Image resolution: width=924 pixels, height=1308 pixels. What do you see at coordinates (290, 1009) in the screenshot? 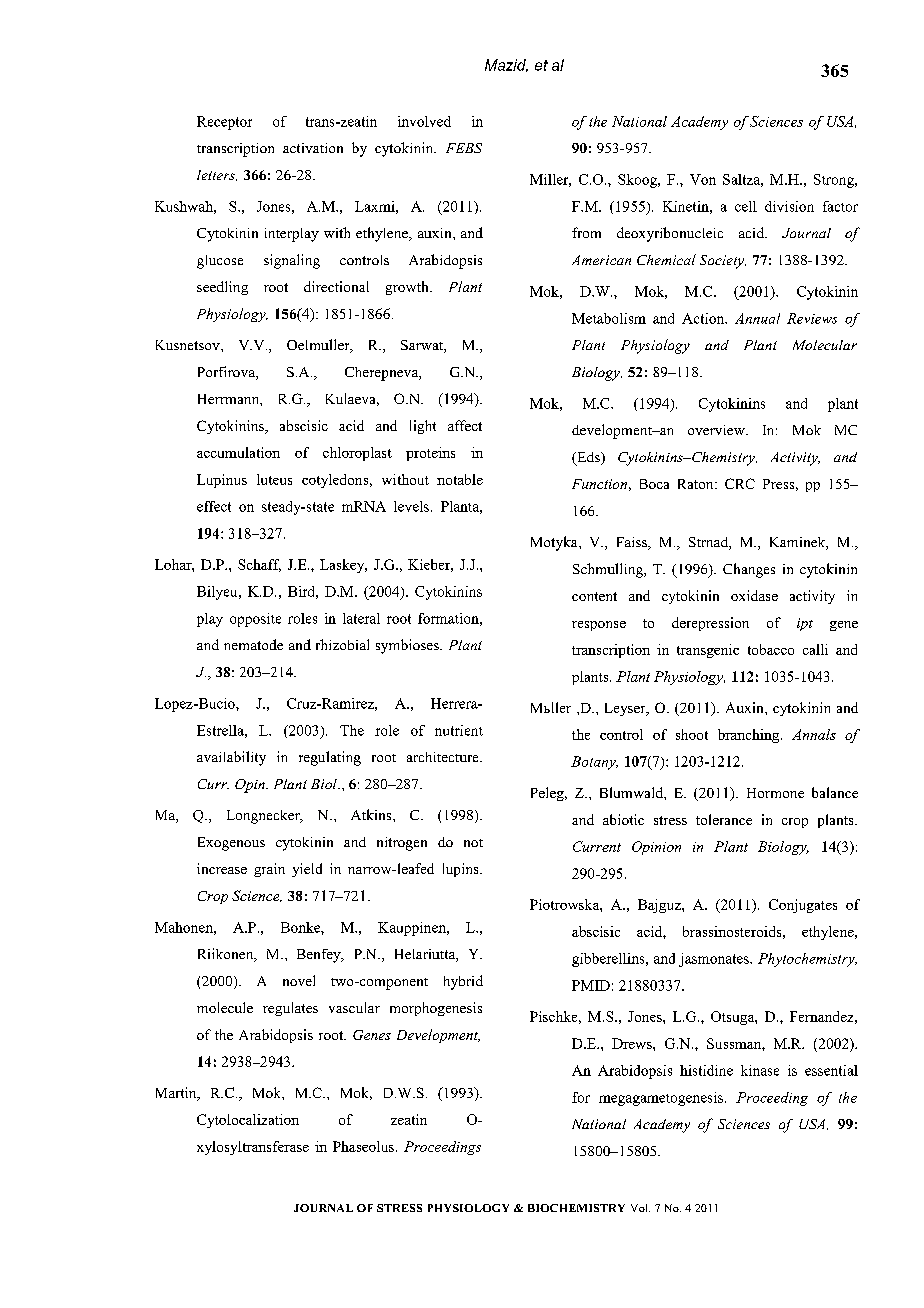
I see `regulates` at bounding box center [290, 1009].
